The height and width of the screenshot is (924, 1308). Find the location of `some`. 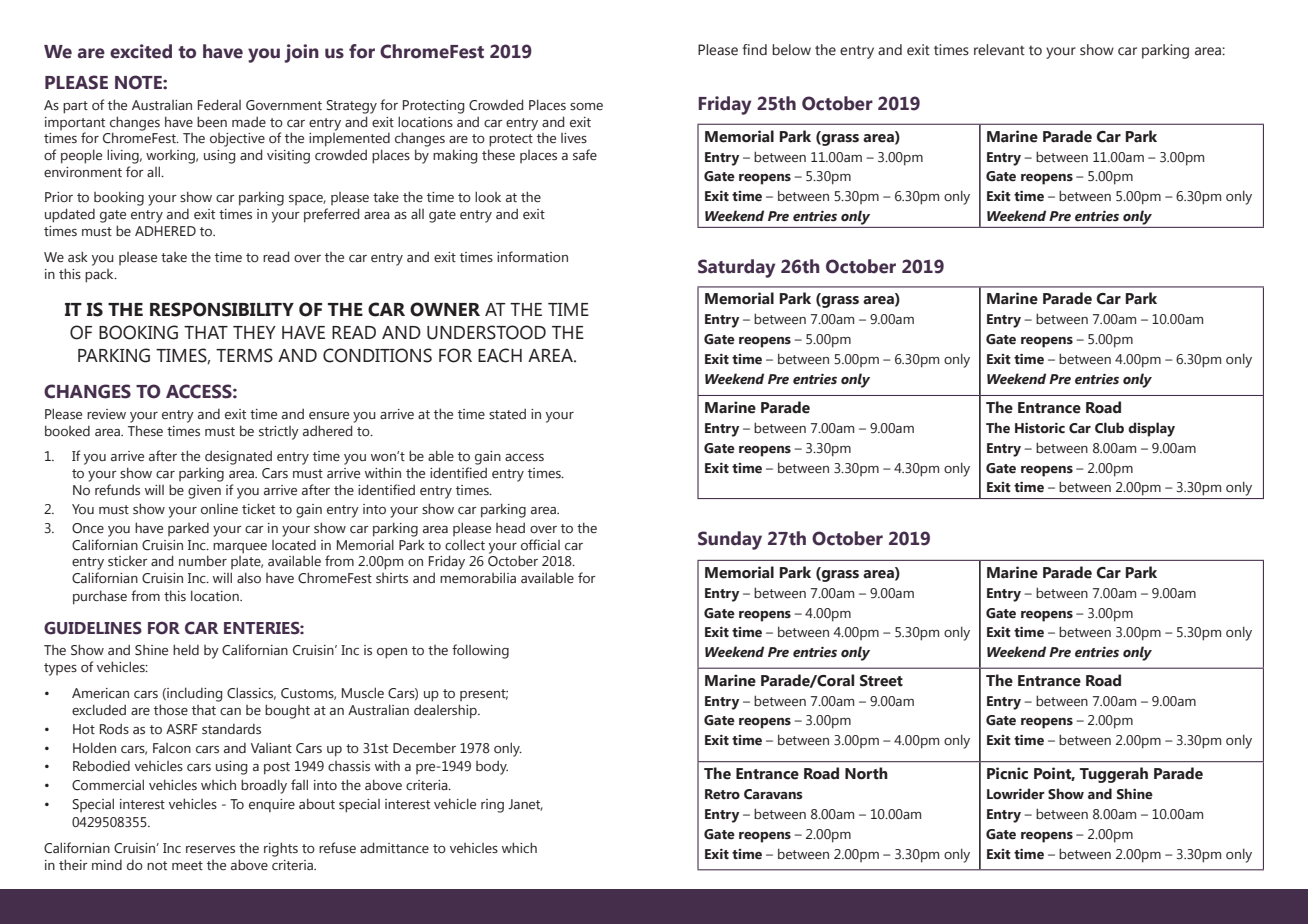

some is located at coordinates (586, 106).
